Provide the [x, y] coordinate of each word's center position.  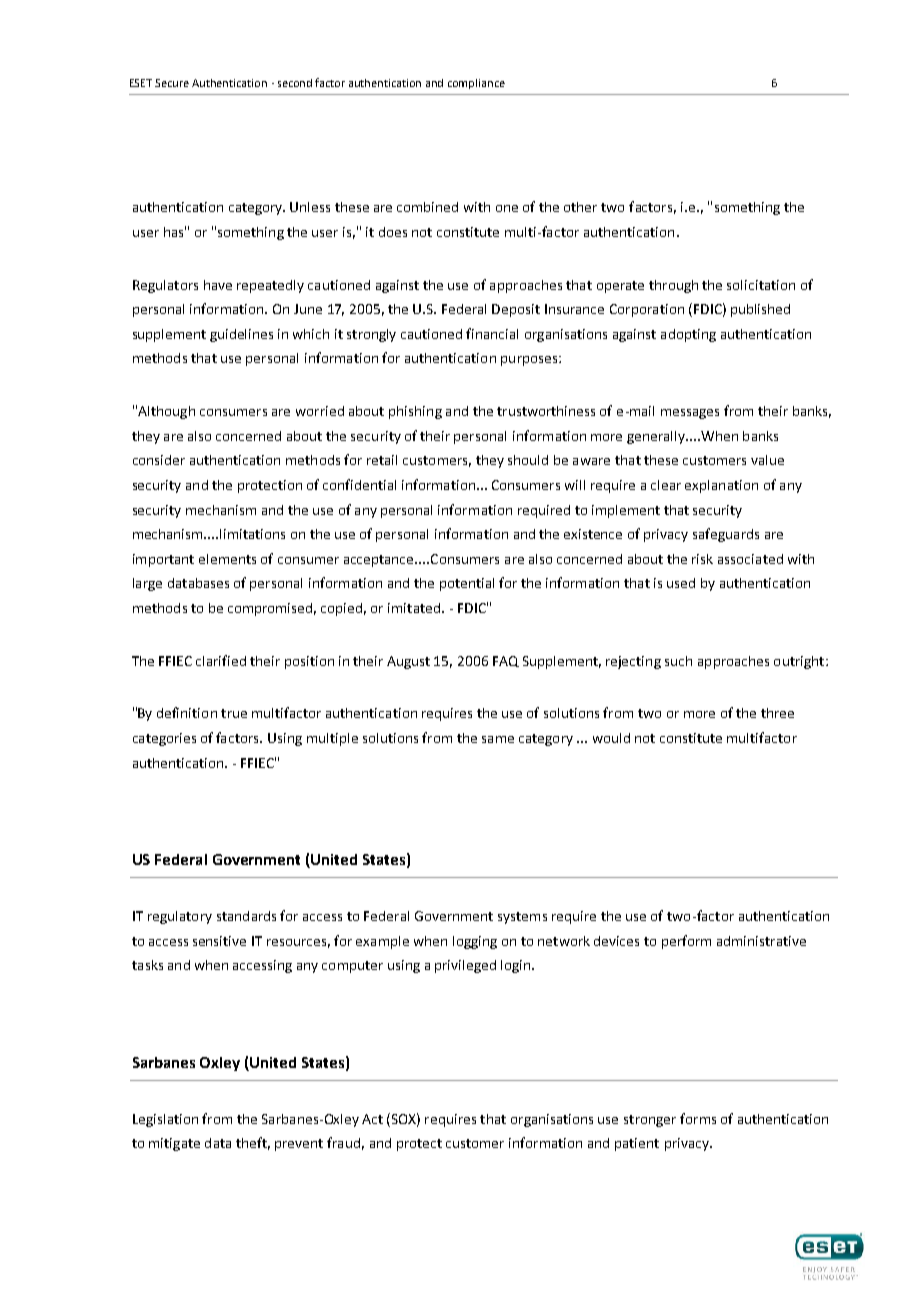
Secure [172, 83]
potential [467, 584]
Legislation [165, 1120]
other [580, 207]
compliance [476, 84]
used [681, 583]
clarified [221, 660]
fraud [343, 1142]
